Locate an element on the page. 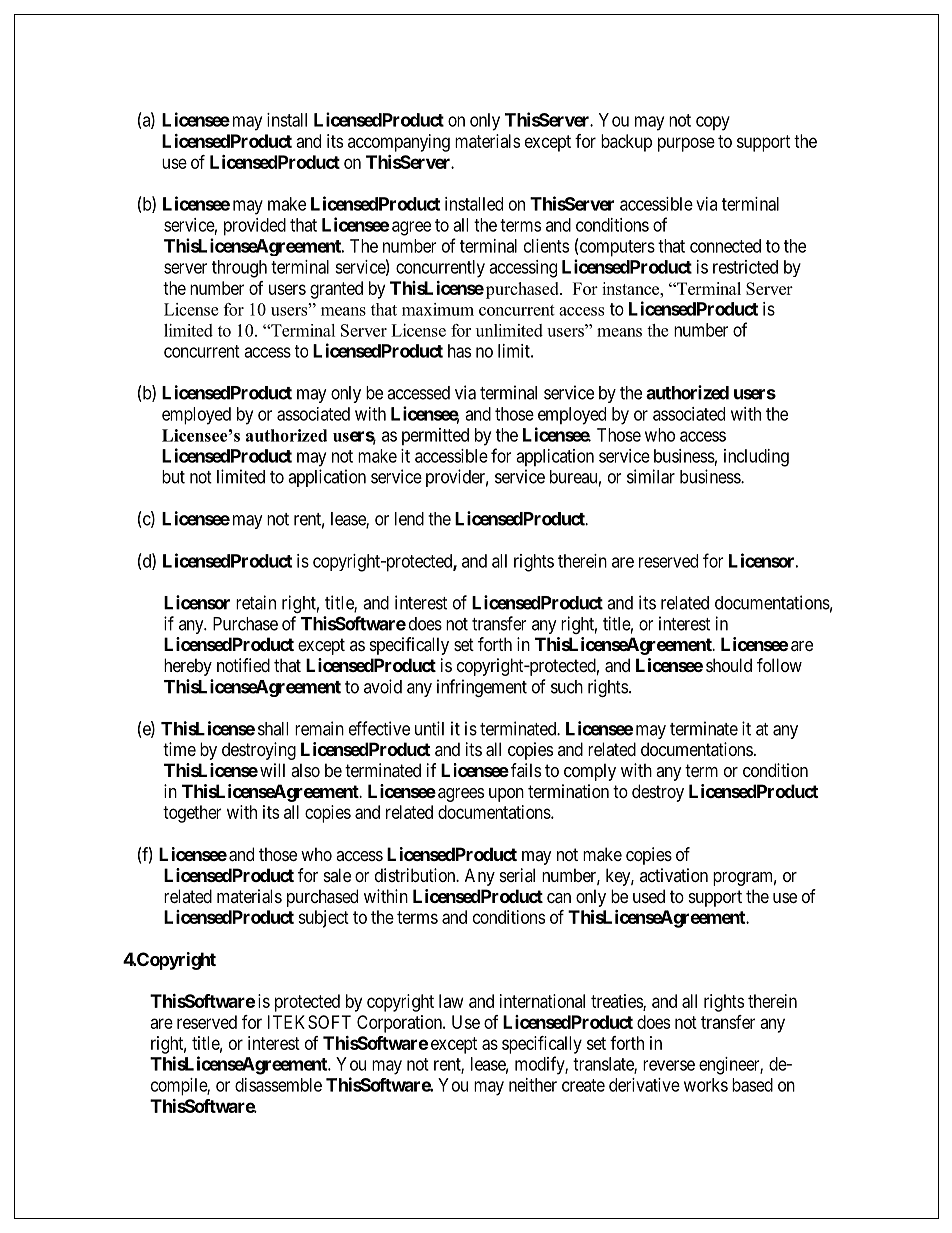 This document has height=1233, width=952. comply is located at coordinates (590, 772).
